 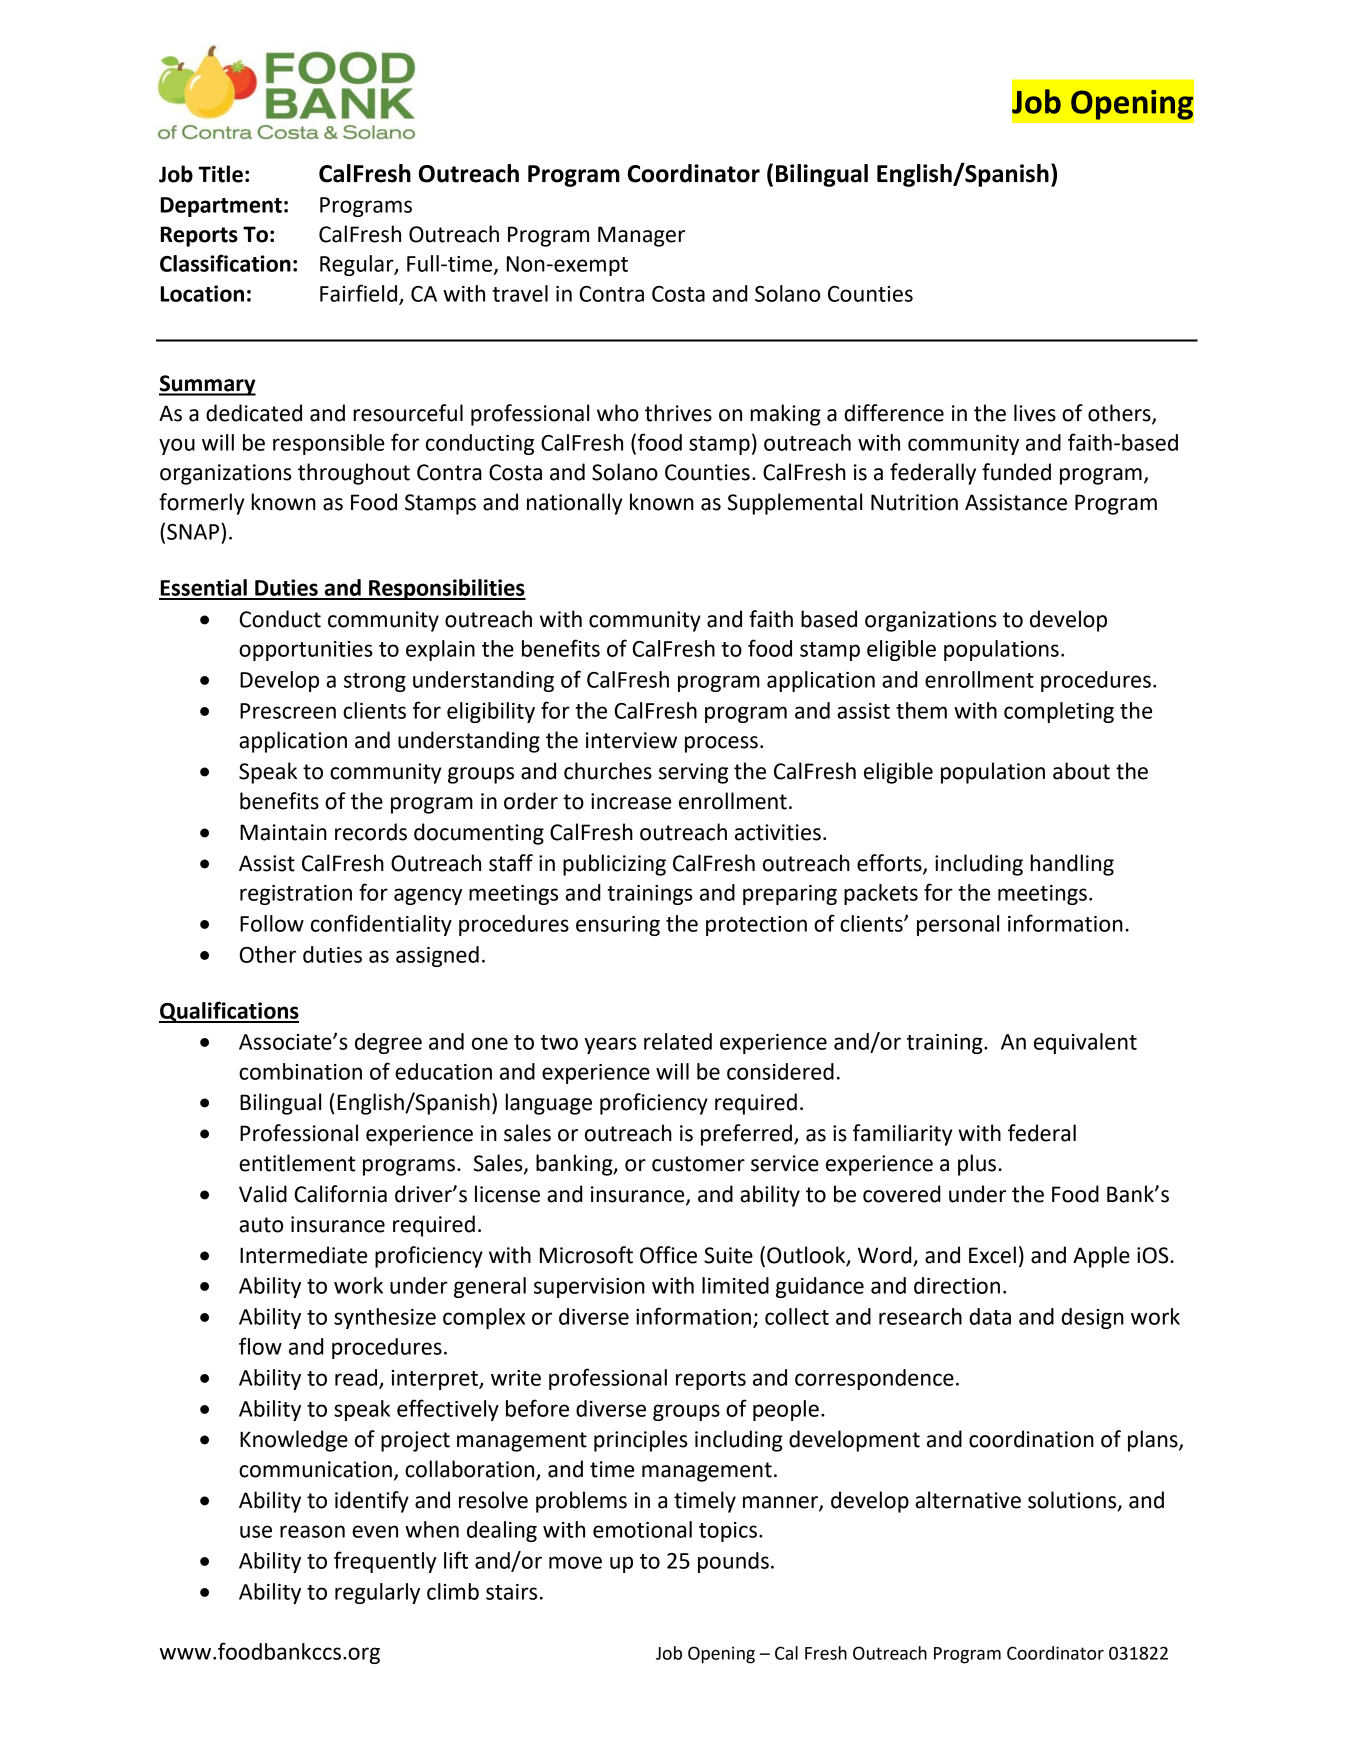 I want to click on serving, so click(x=693, y=773).
